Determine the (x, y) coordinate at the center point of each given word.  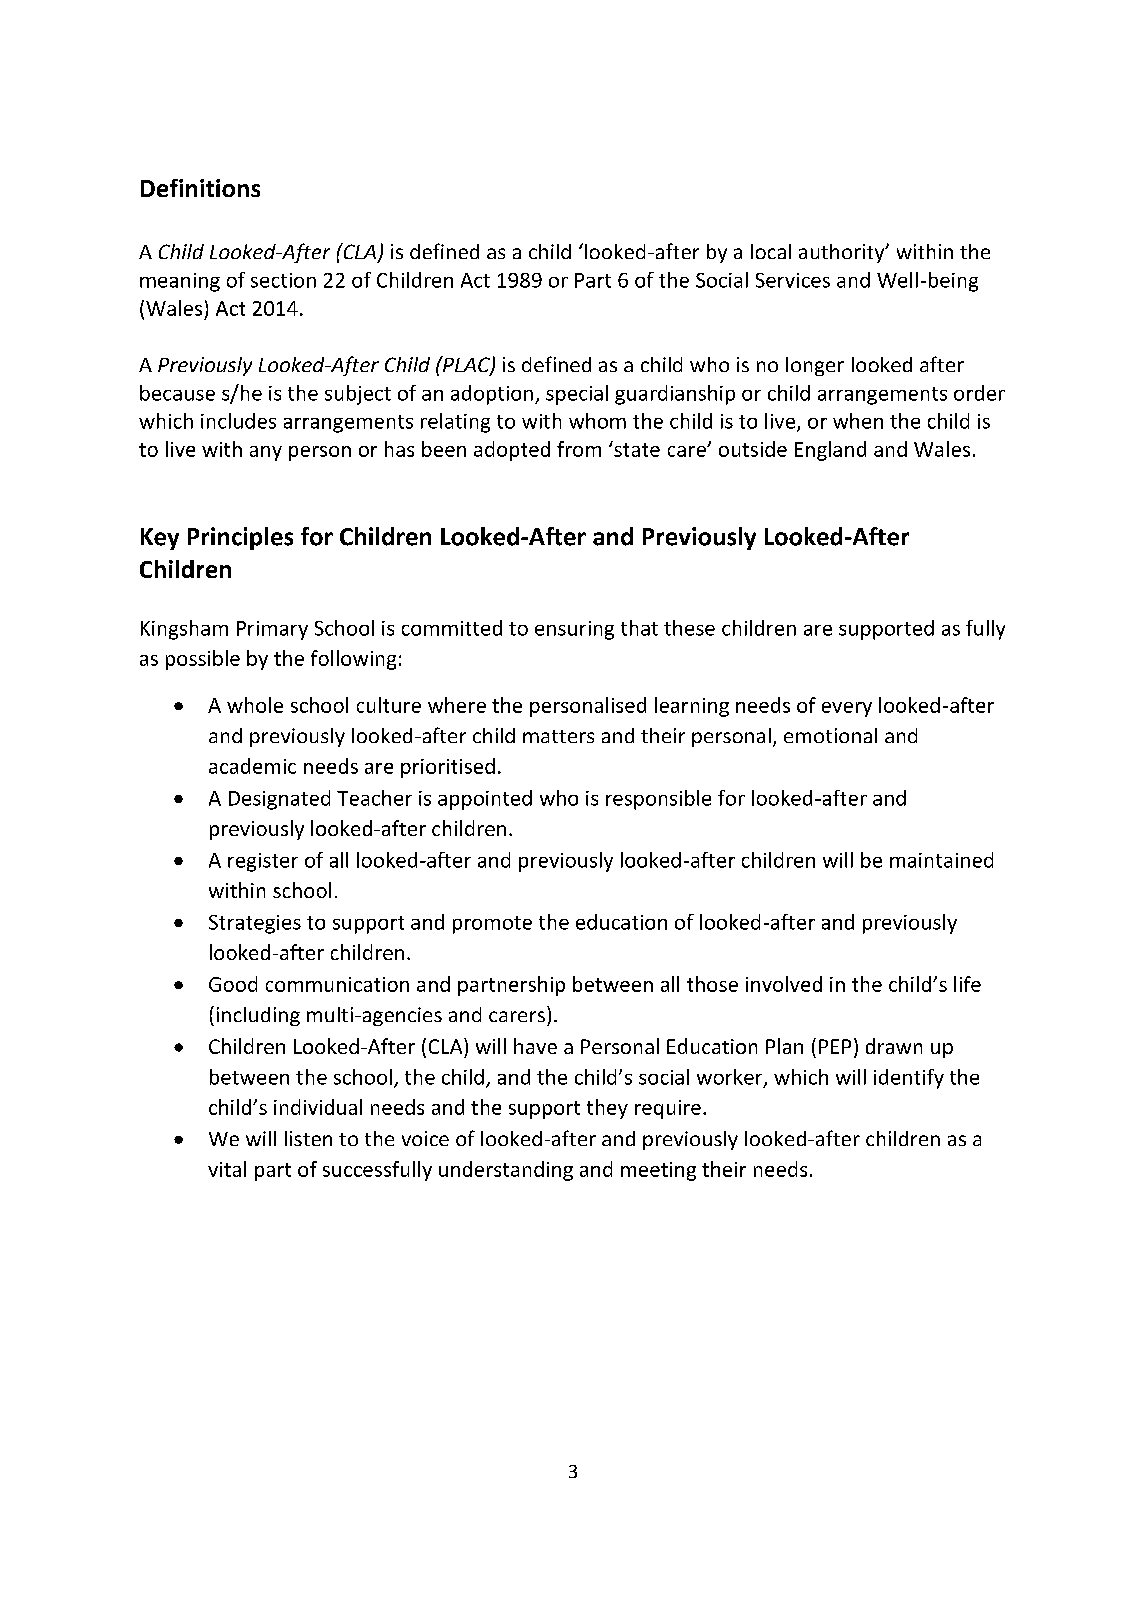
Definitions (200, 188)
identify (909, 1079)
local (771, 251)
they (607, 1109)
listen (308, 1138)
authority (843, 253)
